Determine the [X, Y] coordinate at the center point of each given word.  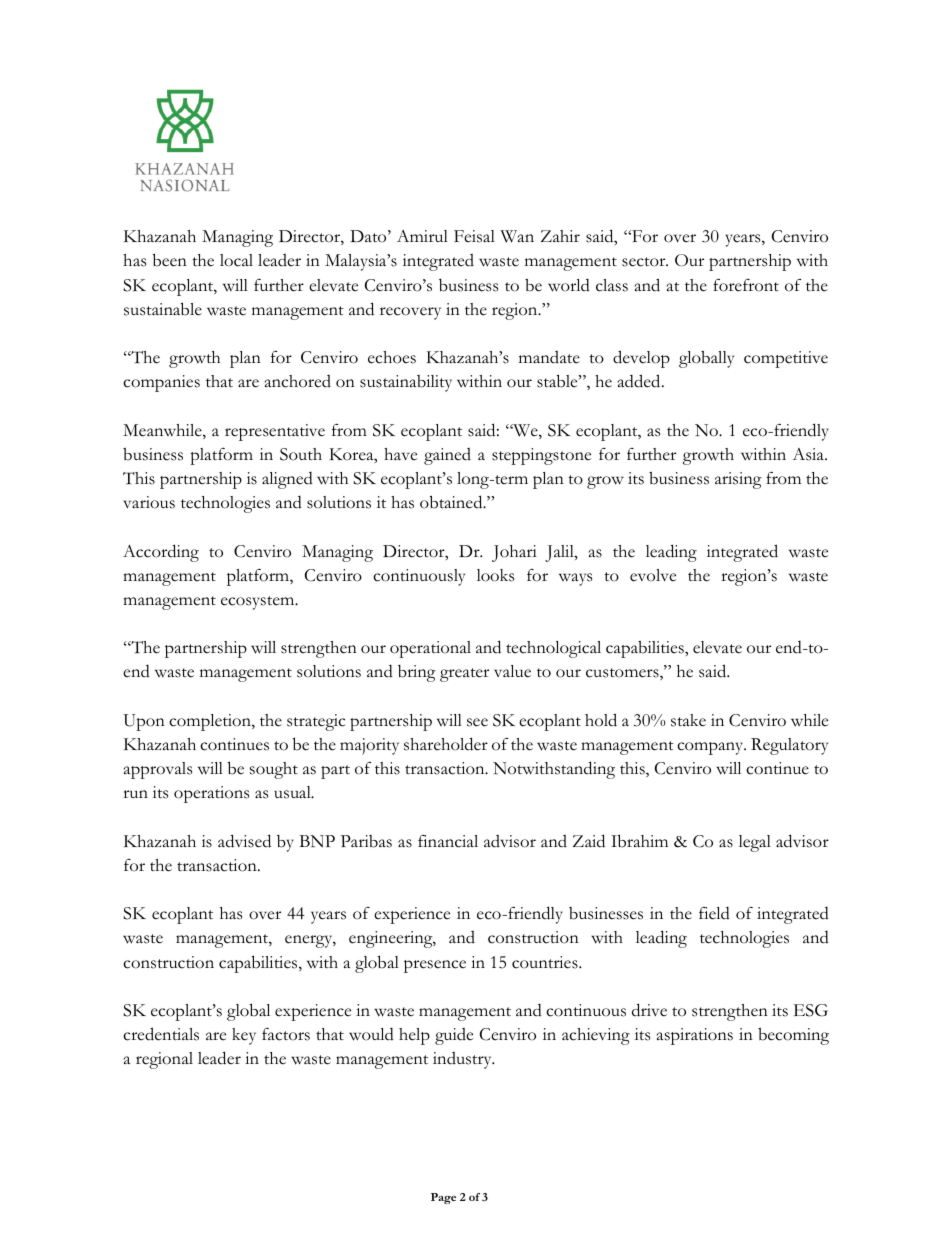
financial [448, 841]
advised [244, 841]
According [161, 553]
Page [443, 1198]
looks [495, 575]
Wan [517, 236]
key [244, 1036]
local [236, 260]
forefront [746, 285]
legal [755, 843]
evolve [653, 575]
